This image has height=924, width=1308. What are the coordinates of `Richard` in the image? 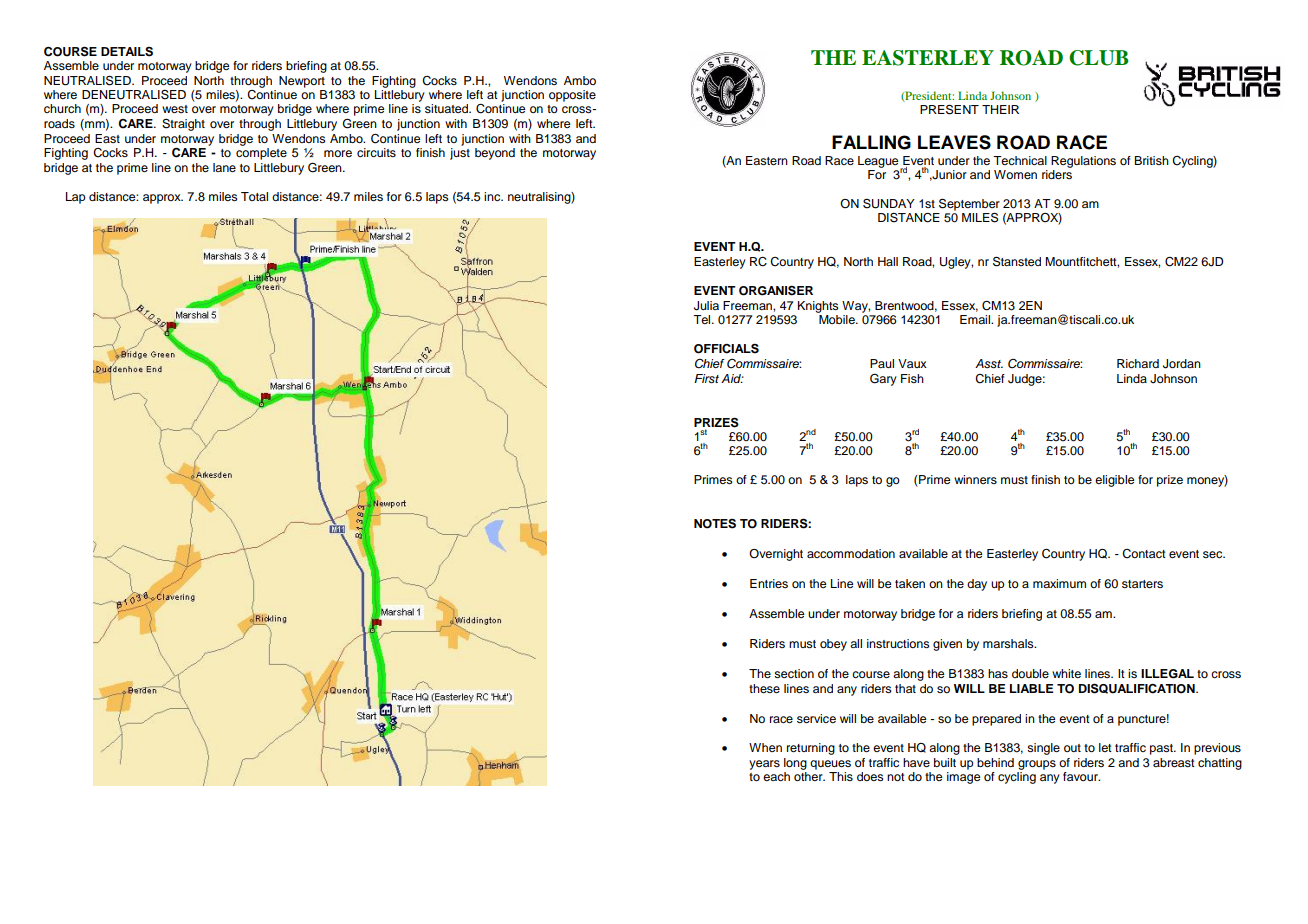 It's located at (1138, 363).
